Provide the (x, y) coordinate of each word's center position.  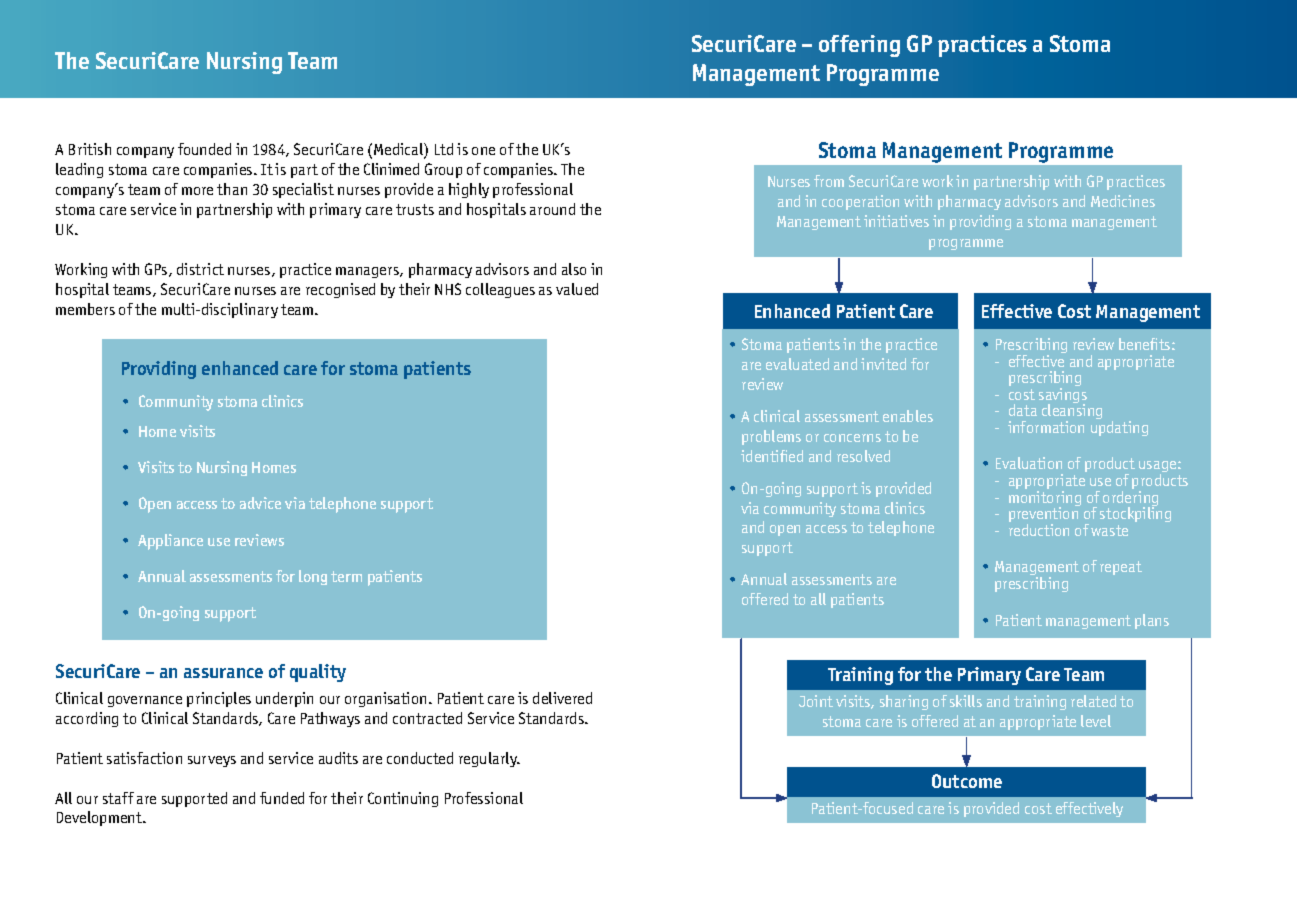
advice (260, 503)
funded (282, 798)
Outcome (967, 781)
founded (204, 149)
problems (771, 437)
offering (859, 46)
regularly (489, 759)
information (1046, 427)
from (829, 181)
